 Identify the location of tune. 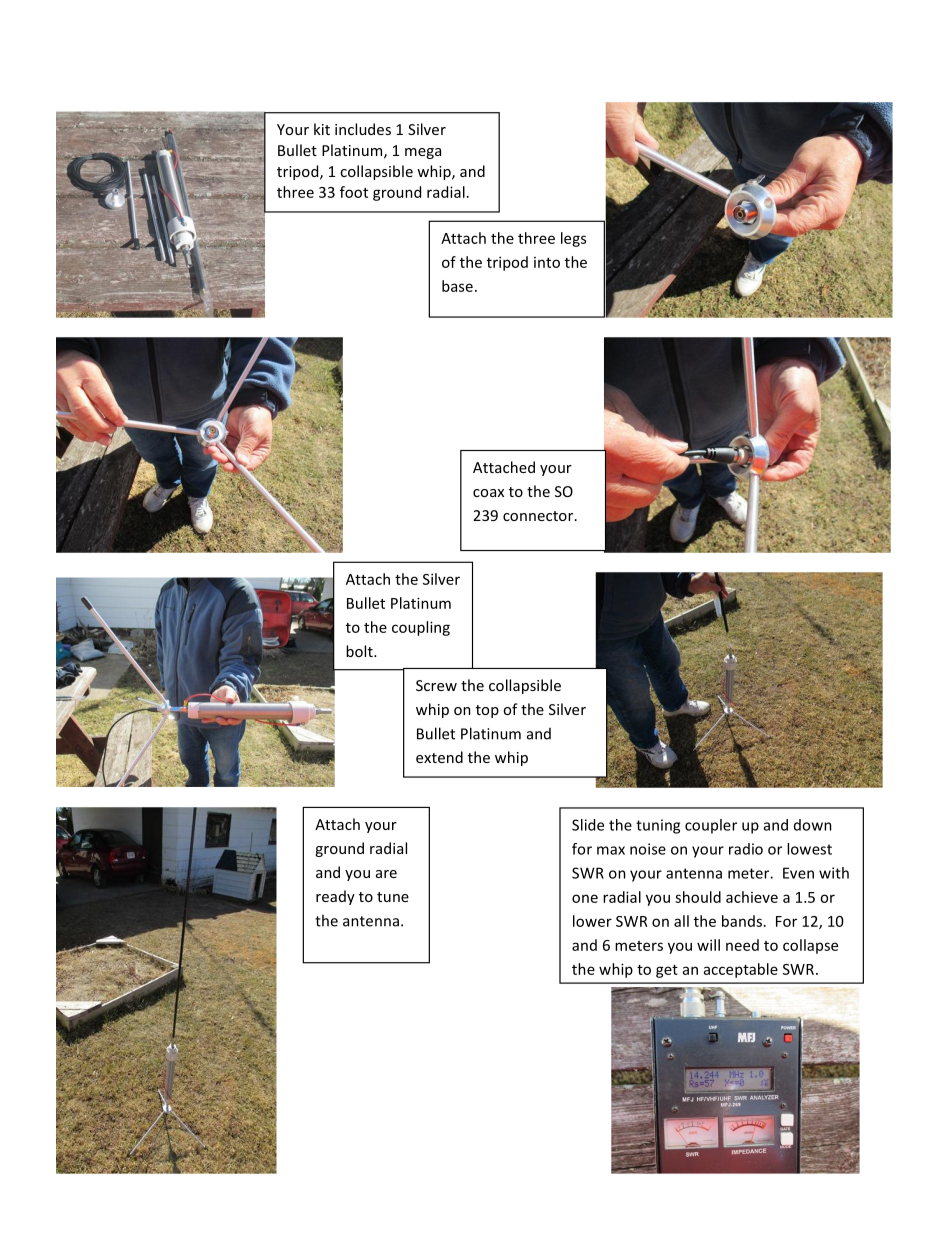
(393, 897).
